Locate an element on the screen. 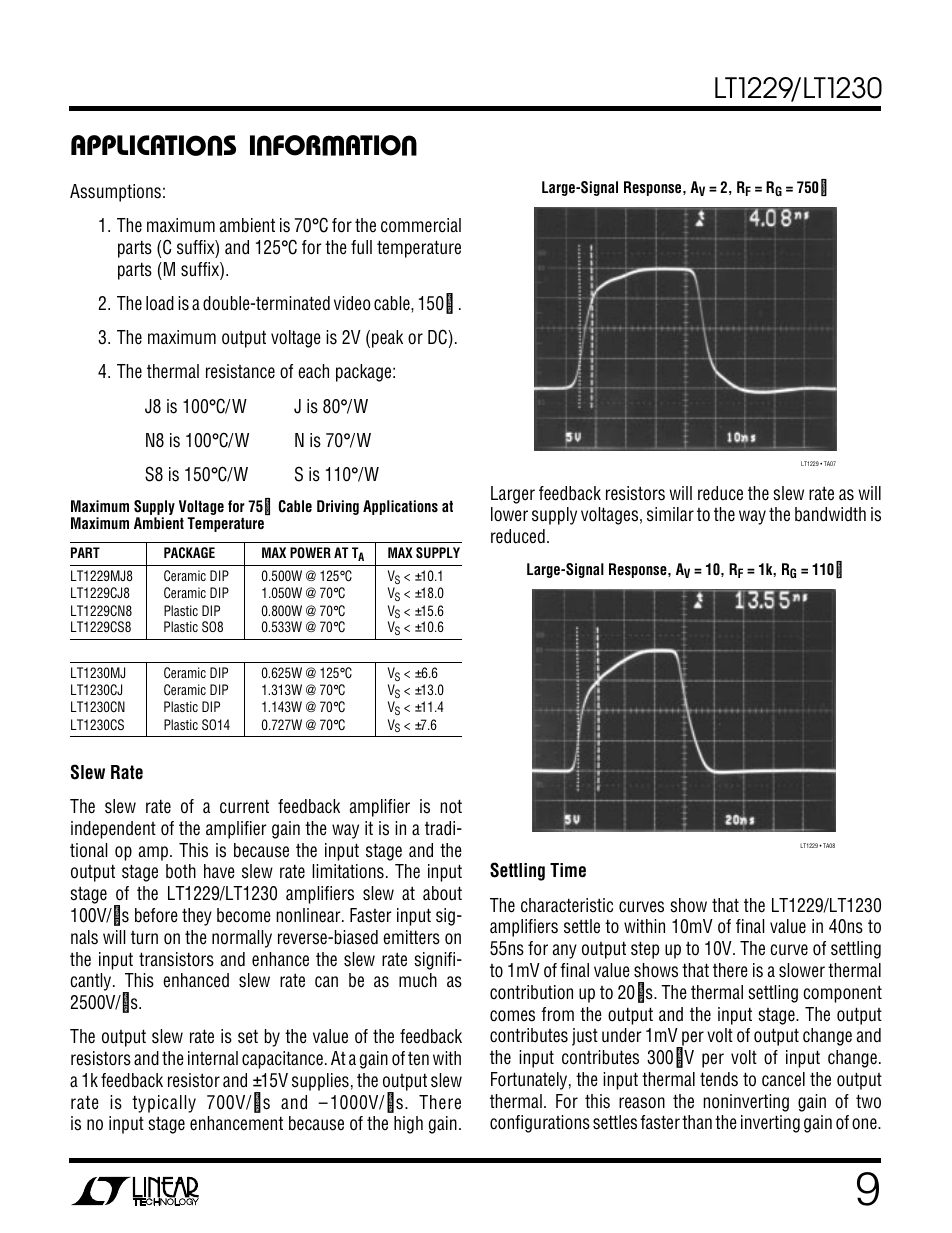 The image size is (952, 1233). full is located at coordinates (361, 247).
